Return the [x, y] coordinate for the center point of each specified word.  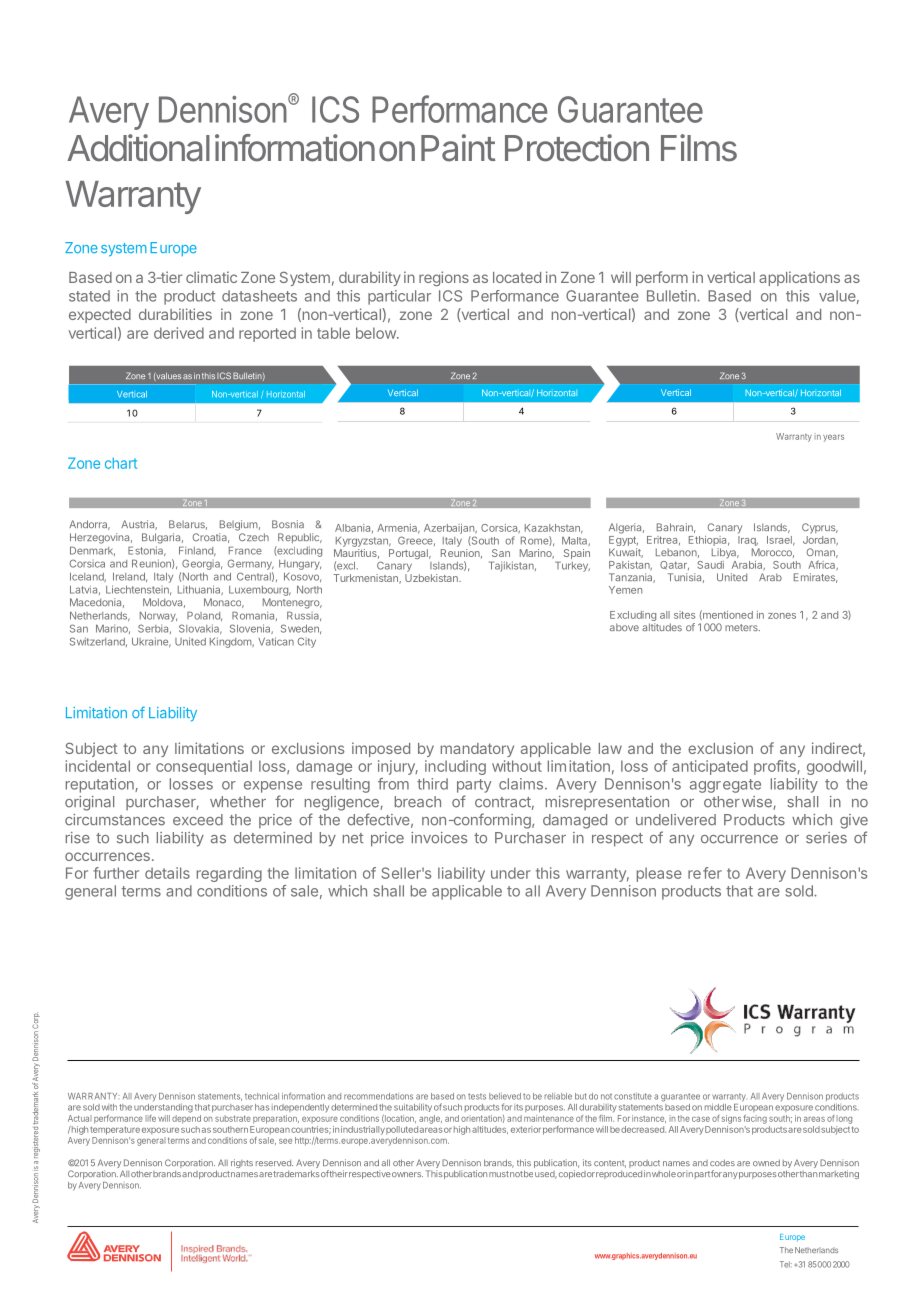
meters [742, 627]
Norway [158, 616]
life [150, 1118]
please [659, 874]
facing [755, 1119]
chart [121, 463]
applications [799, 278]
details [167, 873]
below [377, 333]
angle [430, 1119]
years [833, 438]
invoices [439, 838]
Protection [577, 148]
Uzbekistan [432, 578]
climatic [211, 277]
